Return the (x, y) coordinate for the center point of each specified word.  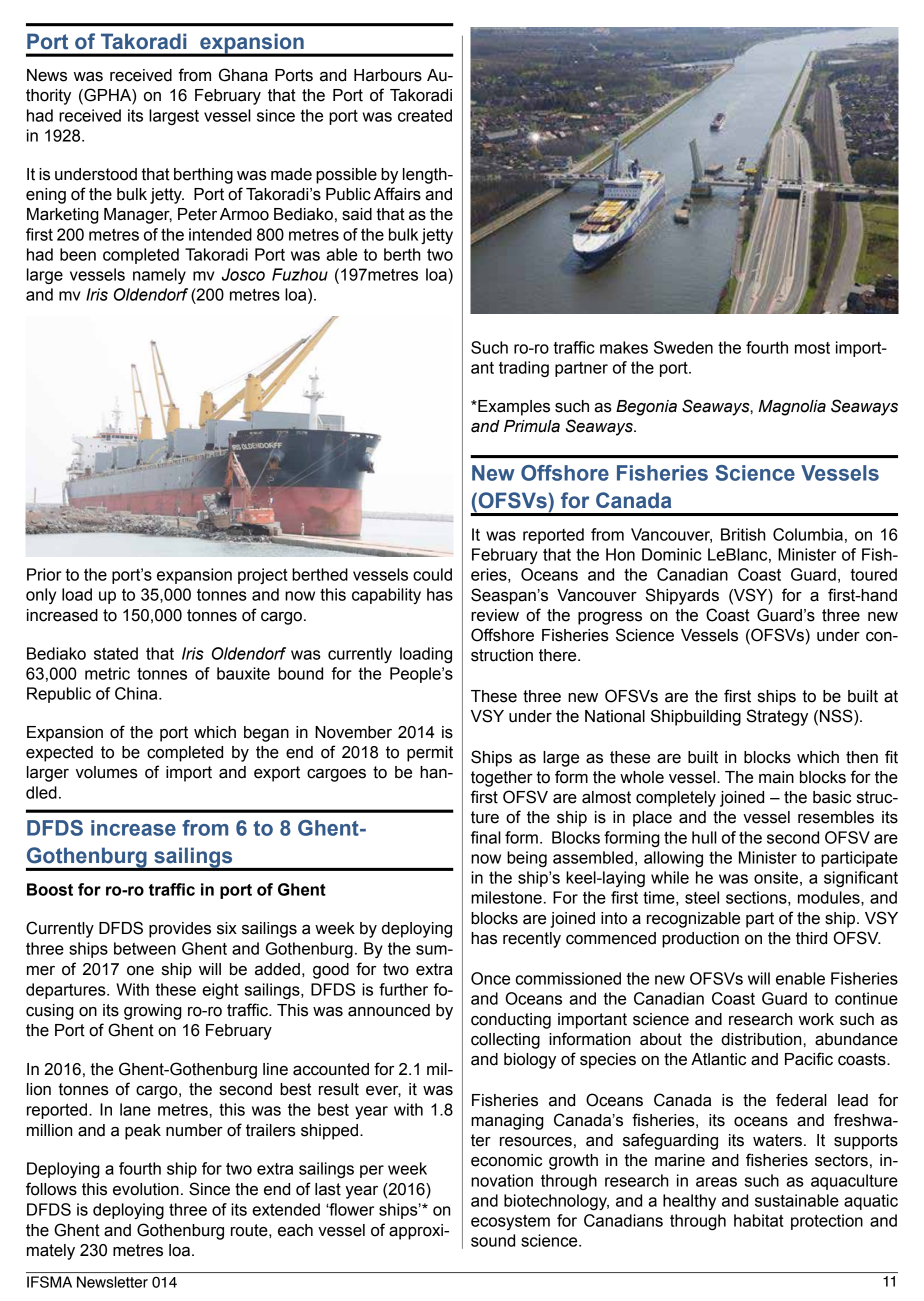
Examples (513, 408)
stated (116, 653)
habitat (759, 1220)
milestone (506, 897)
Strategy (777, 717)
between (145, 948)
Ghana (243, 75)
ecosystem (510, 1222)
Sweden (683, 347)
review (495, 615)
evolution (146, 1189)
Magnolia (792, 408)
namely (159, 276)
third (811, 938)
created (425, 115)
